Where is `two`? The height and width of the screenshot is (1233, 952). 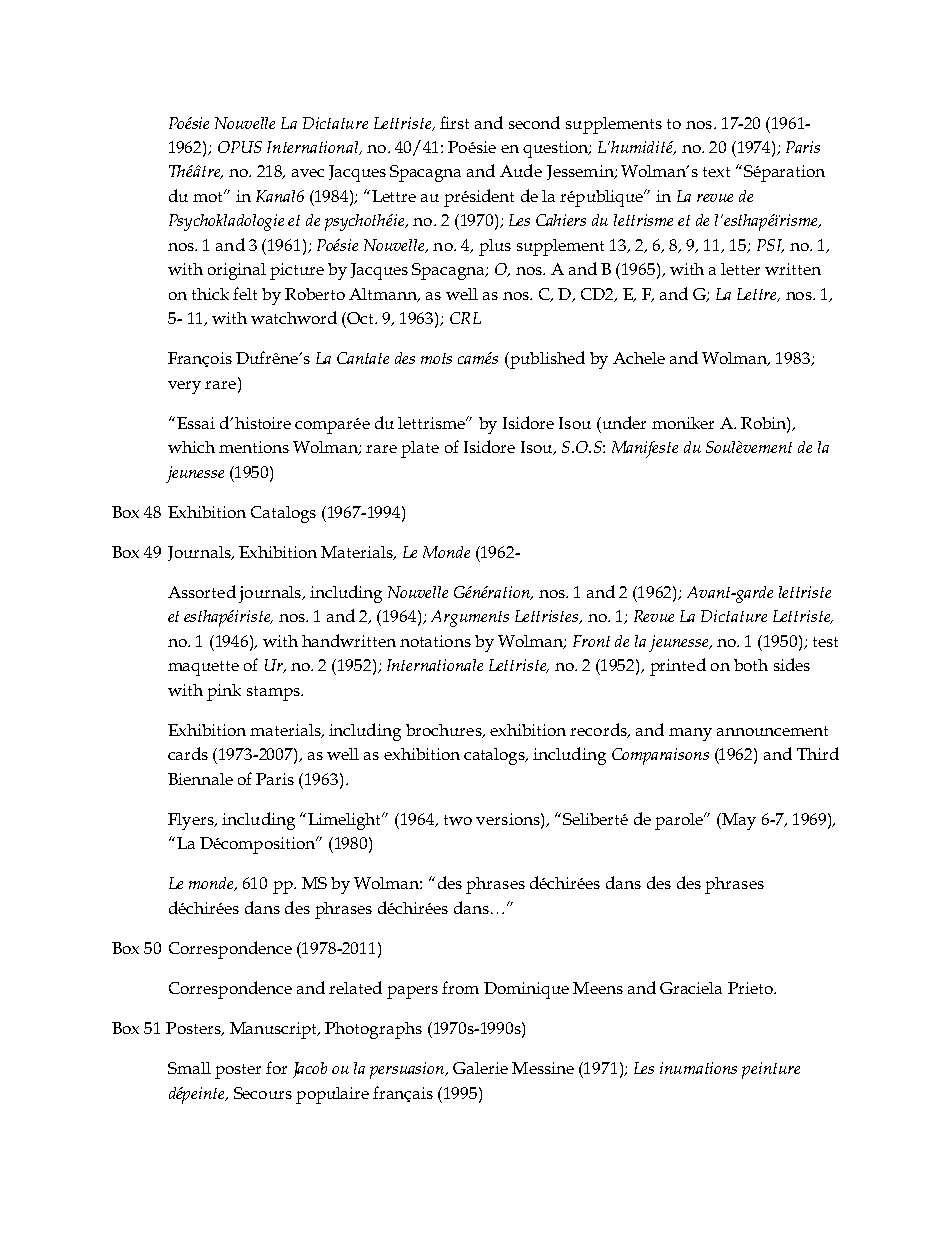
two is located at coordinates (458, 820).
